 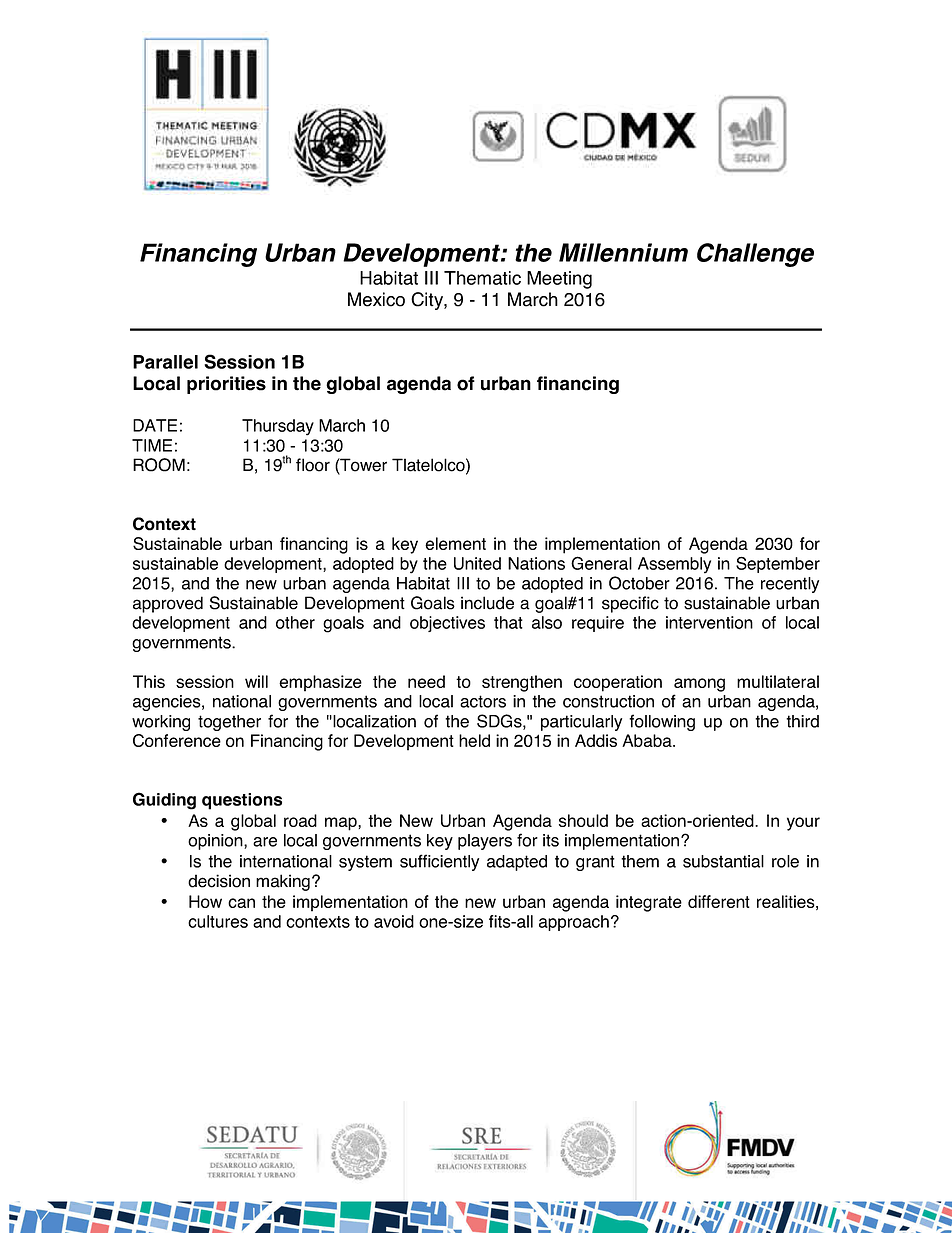 What do you see at coordinates (778, 565) in the screenshot?
I see `September` at bounding box center [778, 565].
